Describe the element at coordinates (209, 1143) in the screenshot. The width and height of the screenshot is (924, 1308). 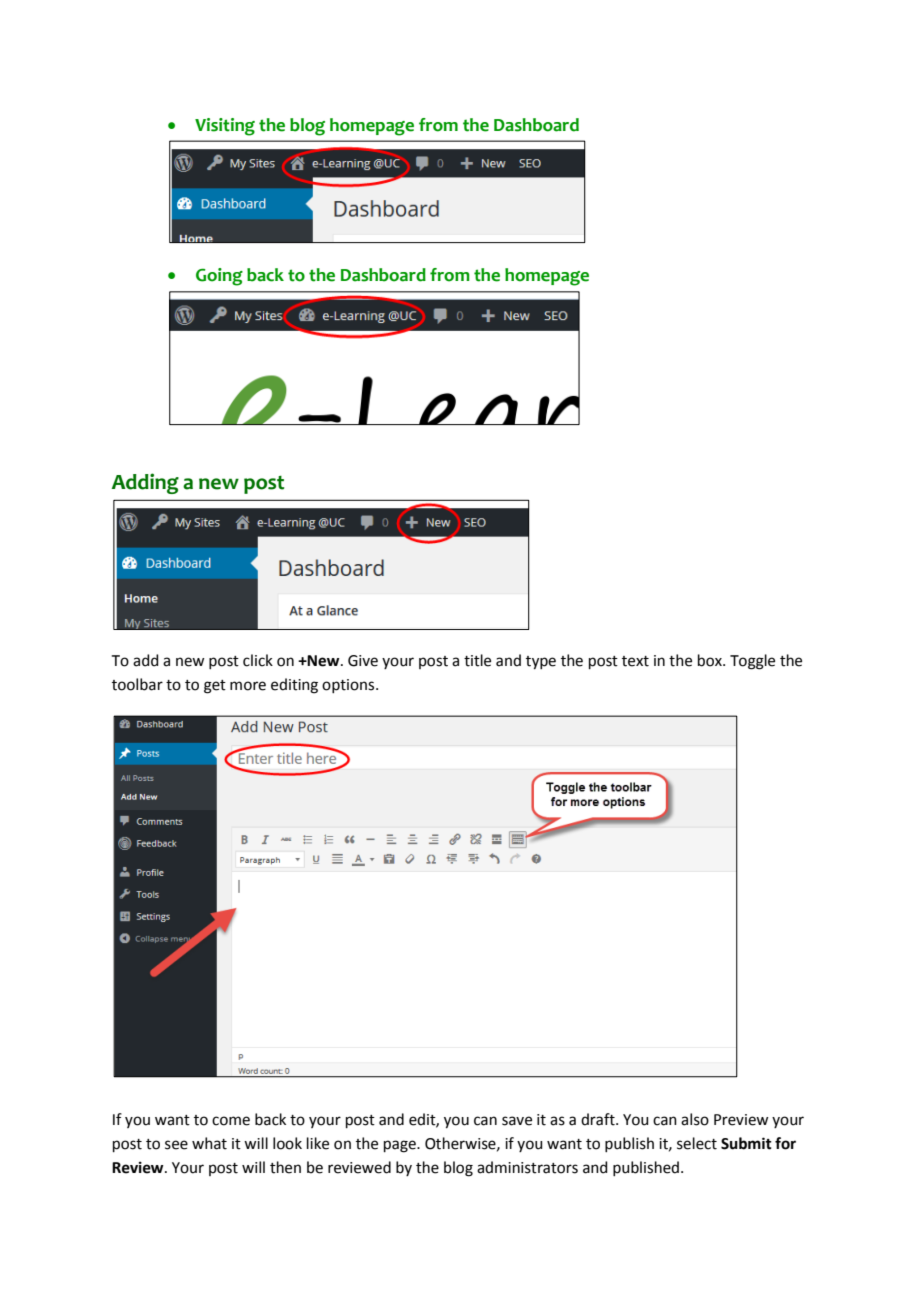
I see `what` at that location.
